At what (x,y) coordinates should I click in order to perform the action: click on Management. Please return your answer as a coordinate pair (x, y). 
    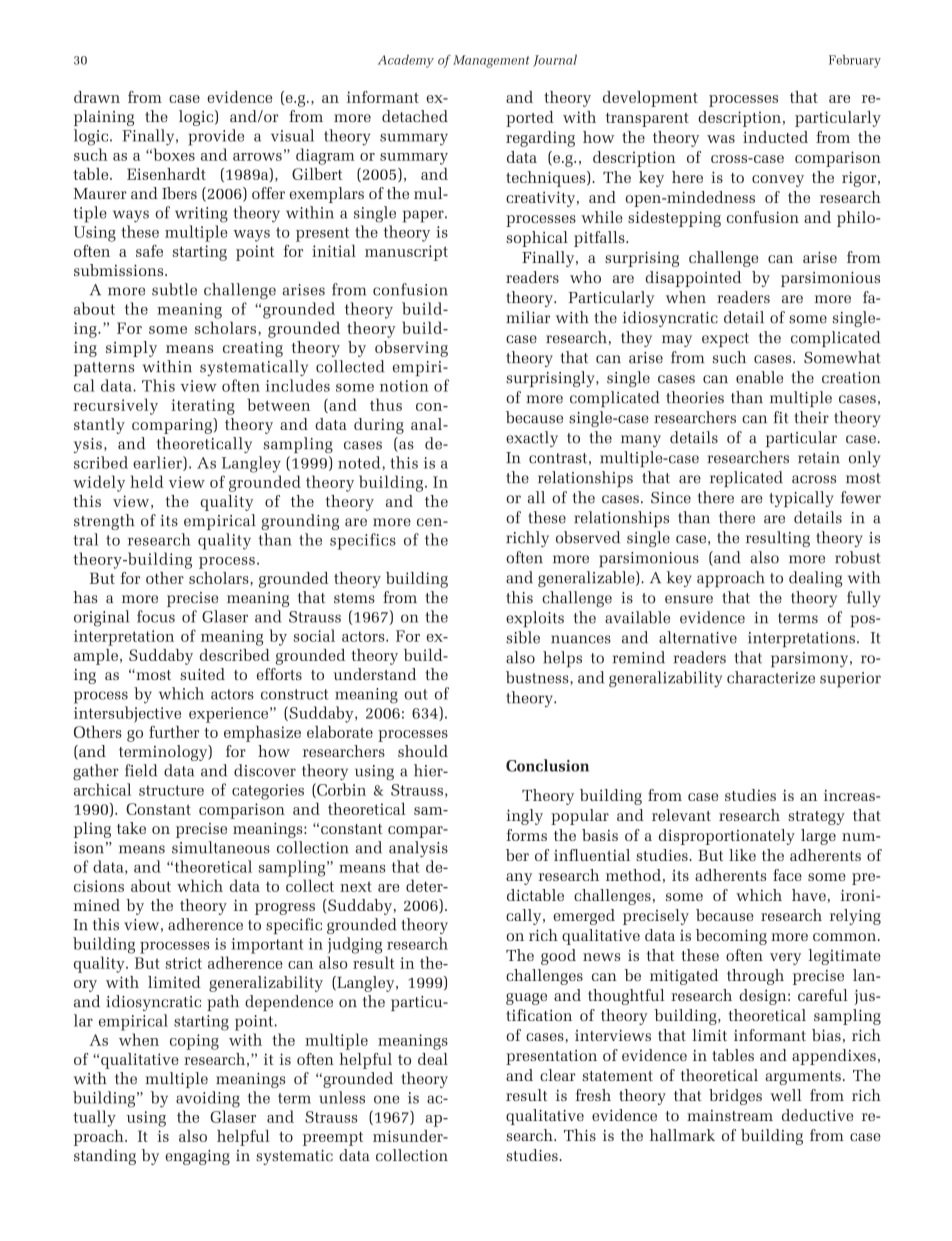
    Looking at the image, I should click on (491, 61).
